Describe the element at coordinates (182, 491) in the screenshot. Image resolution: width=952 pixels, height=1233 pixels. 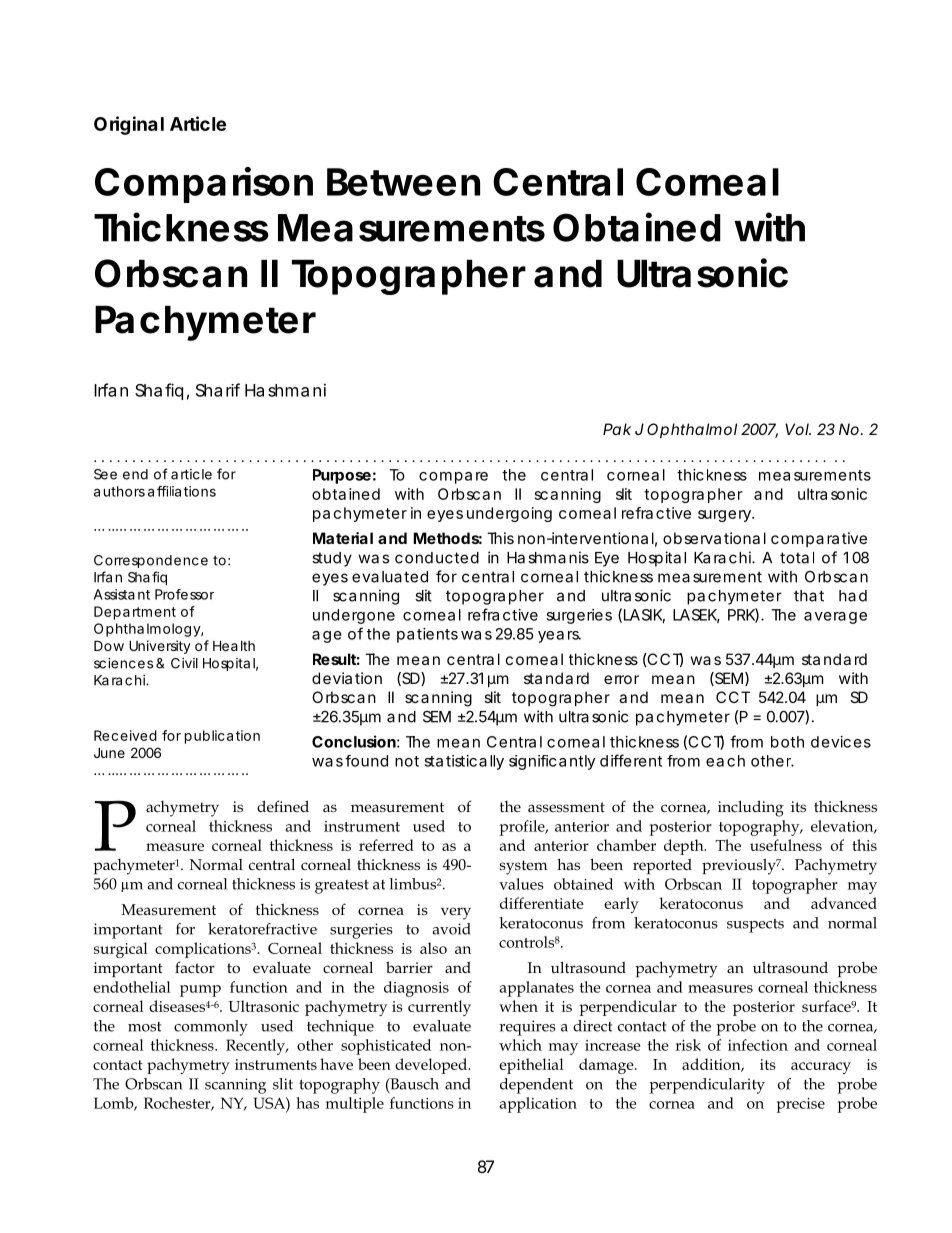
I see `affiliations` at that location.
